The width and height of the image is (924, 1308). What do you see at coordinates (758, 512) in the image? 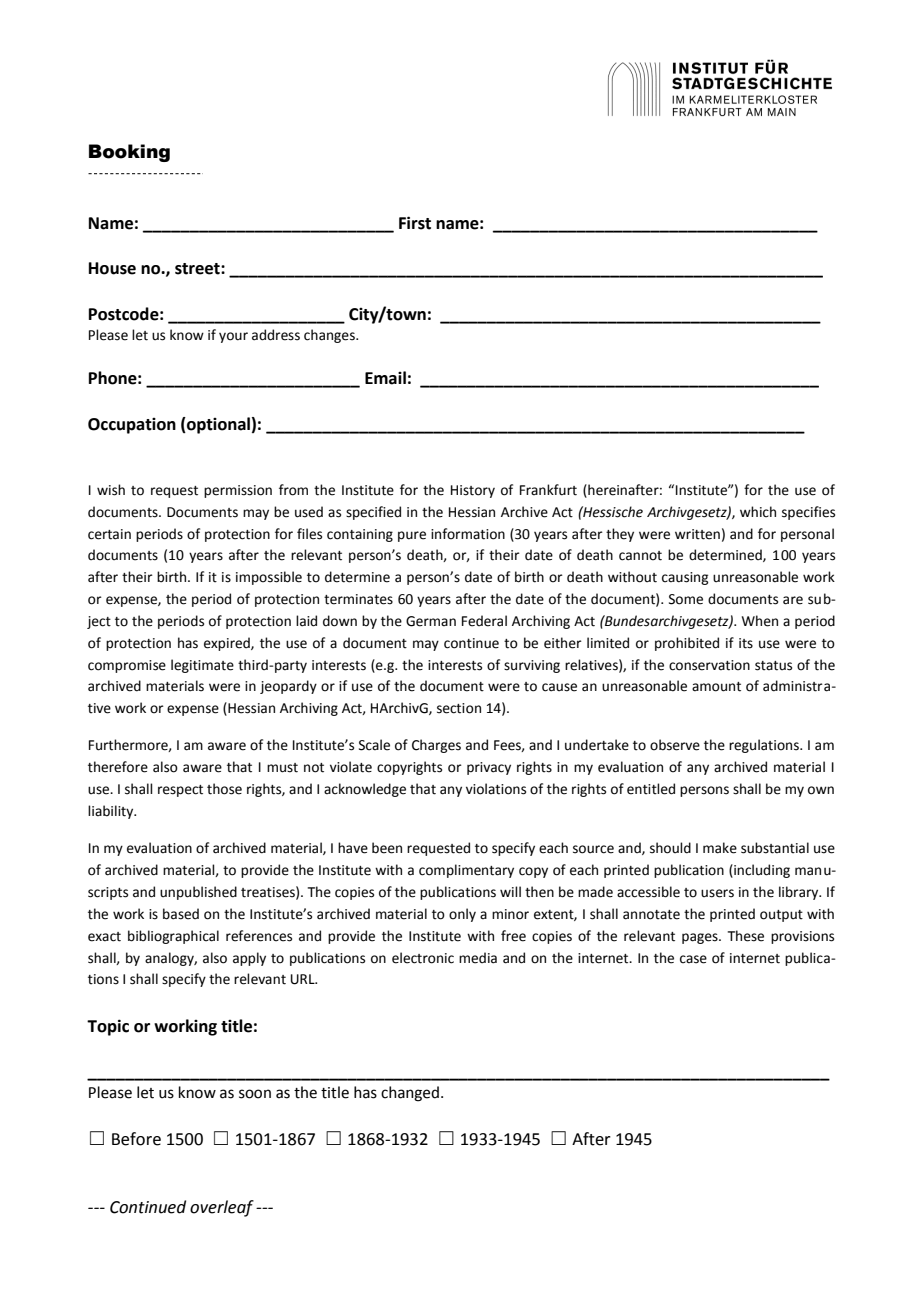
I see `which` at bounding box center [758, 512].
